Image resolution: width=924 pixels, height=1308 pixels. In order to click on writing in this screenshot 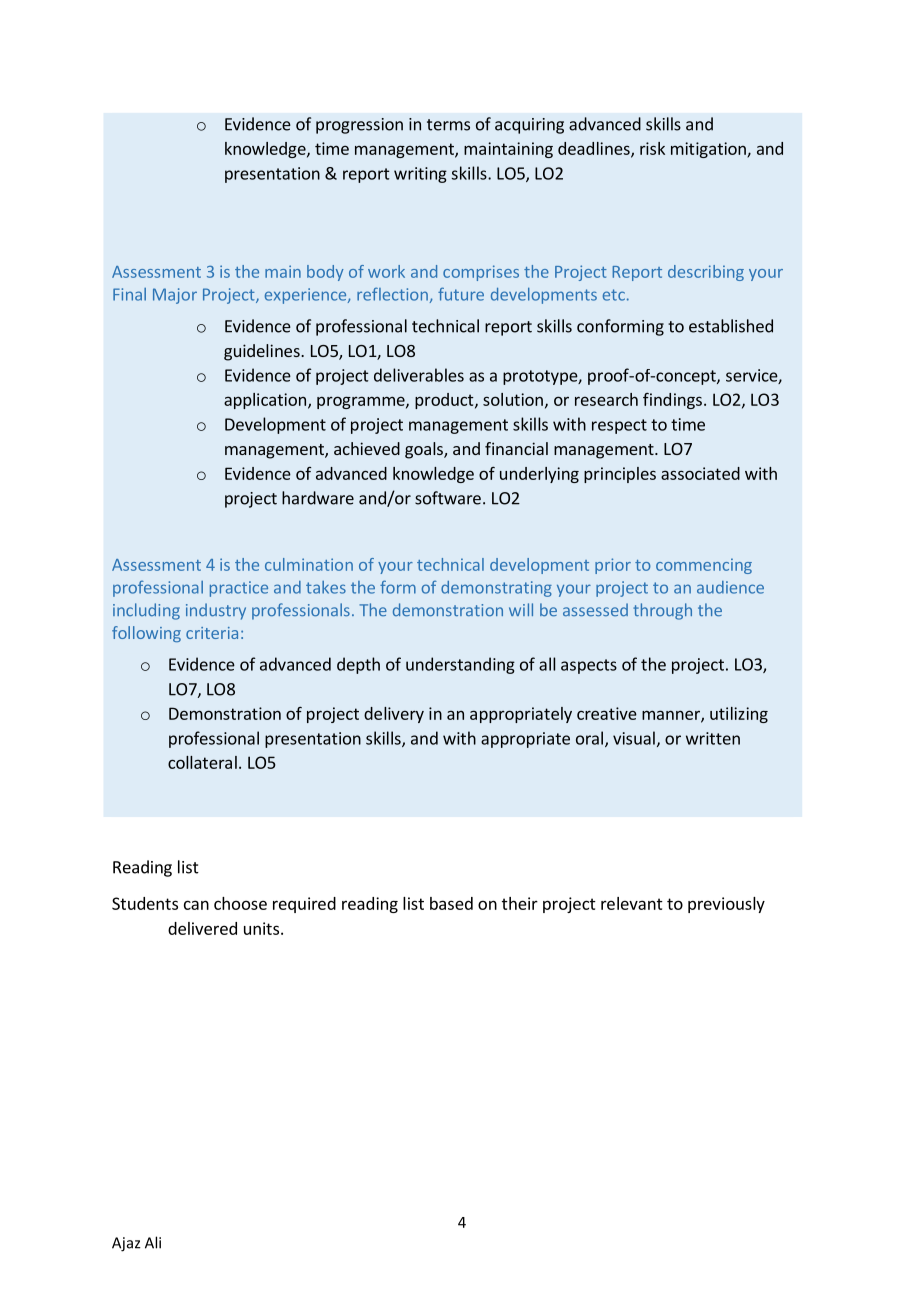, I will do `click(420, 175)`.
